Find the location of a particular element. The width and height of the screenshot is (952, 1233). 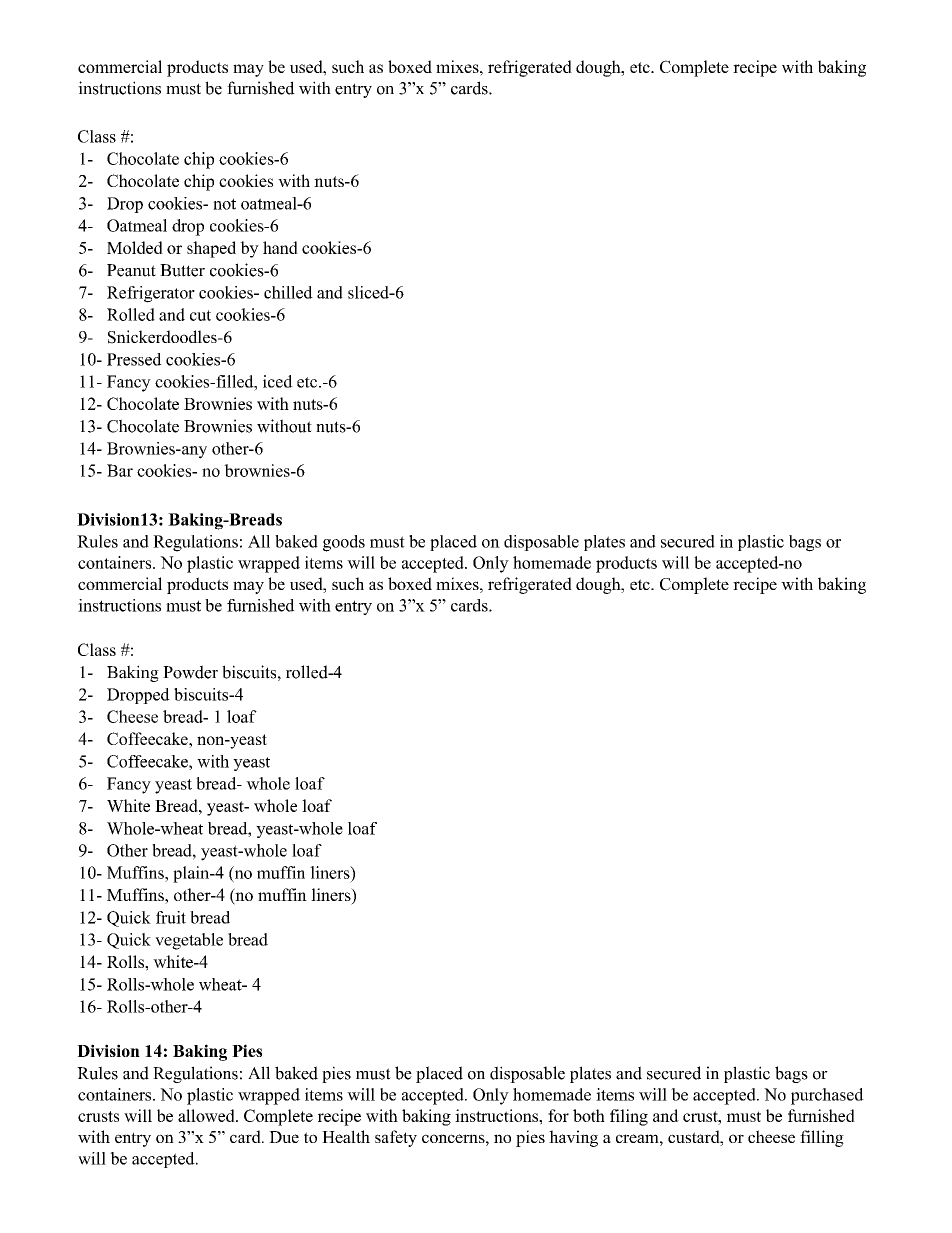

having is located at coordinates (573, 1138).
